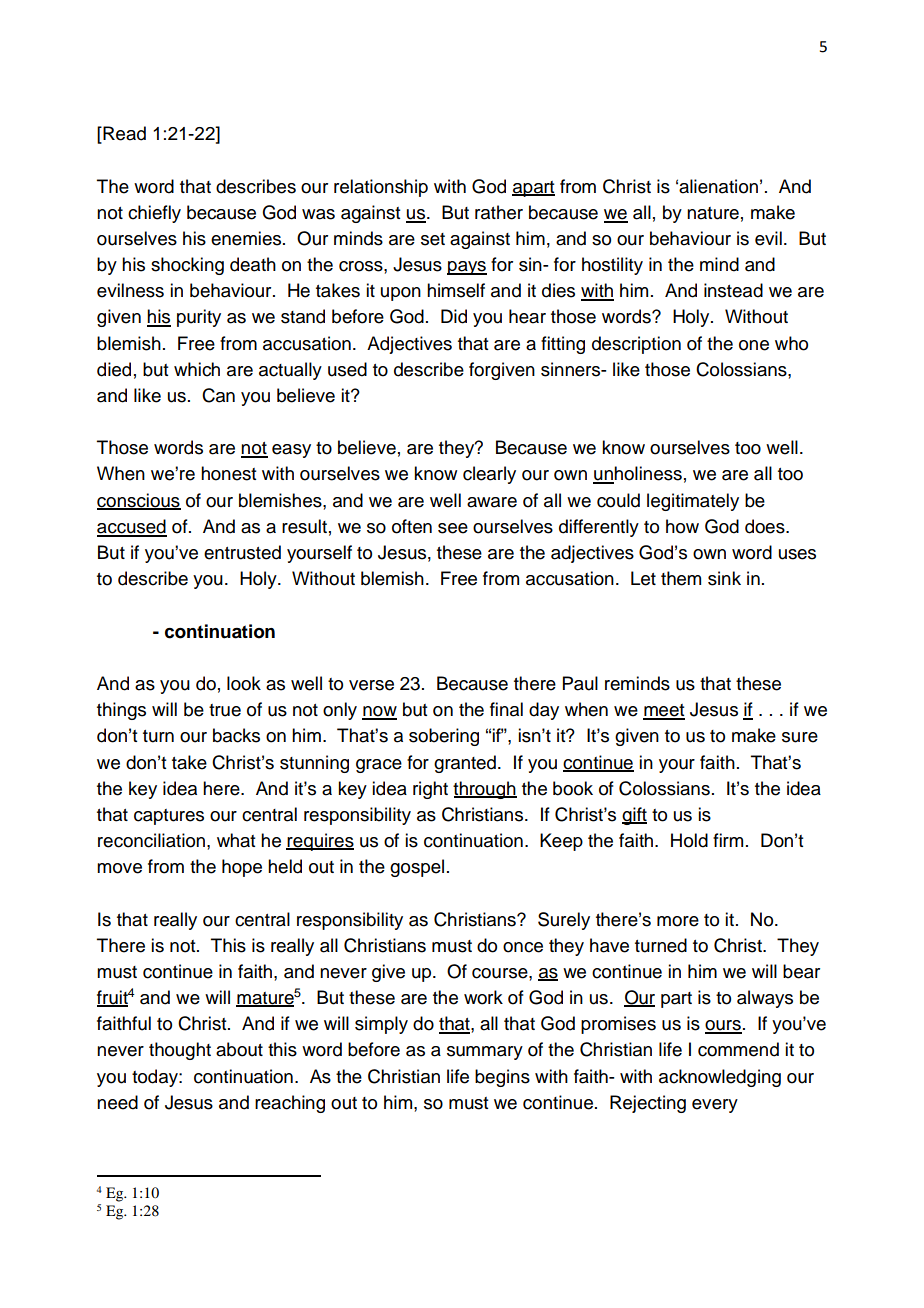 The image size is (924, 1308). What do you see at coordinates (154, 214) in the document?
I see `chiefly` at bounding box center [154, 214].
